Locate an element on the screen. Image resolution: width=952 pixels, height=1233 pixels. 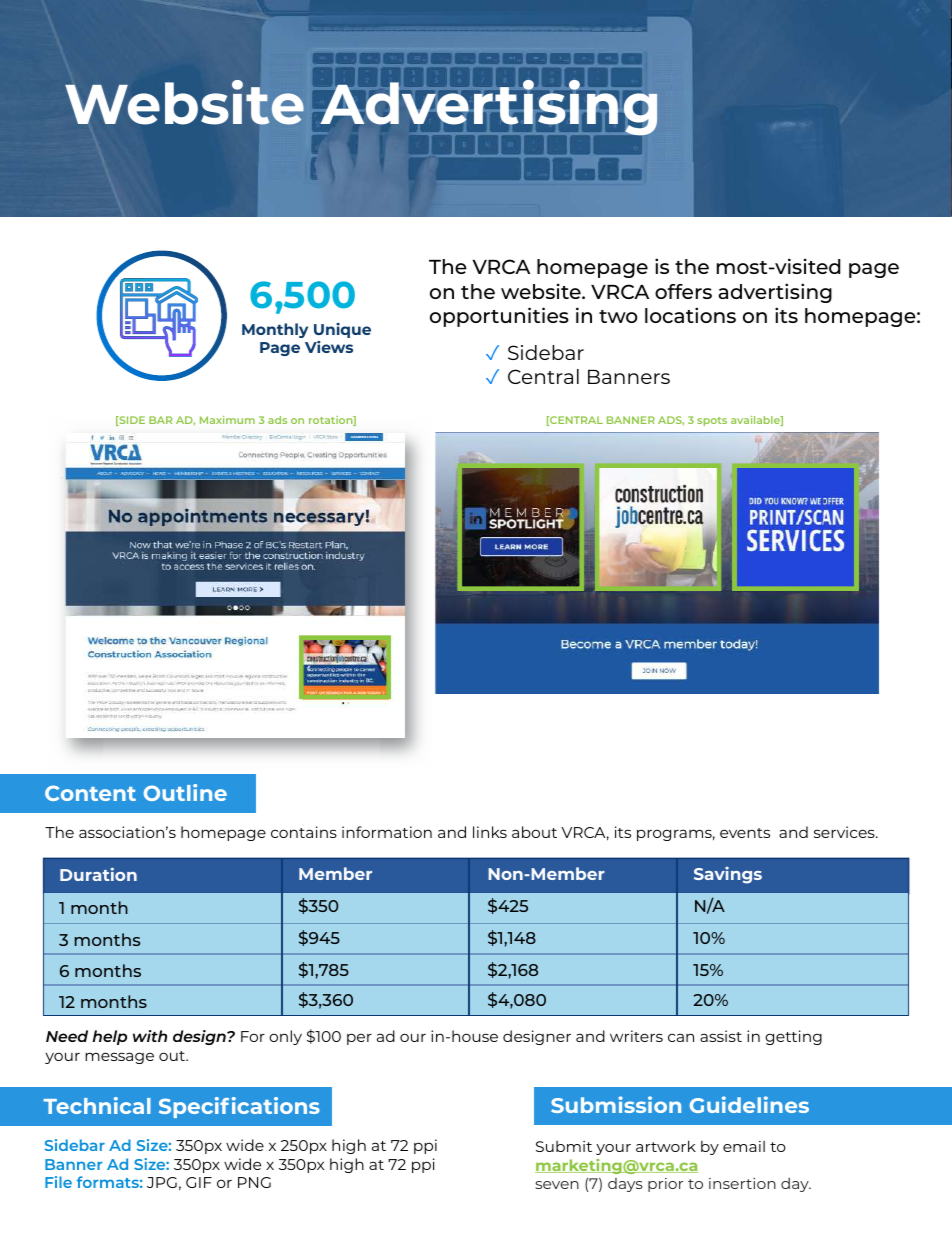
Submit is located at coordinates (564, 1146).
